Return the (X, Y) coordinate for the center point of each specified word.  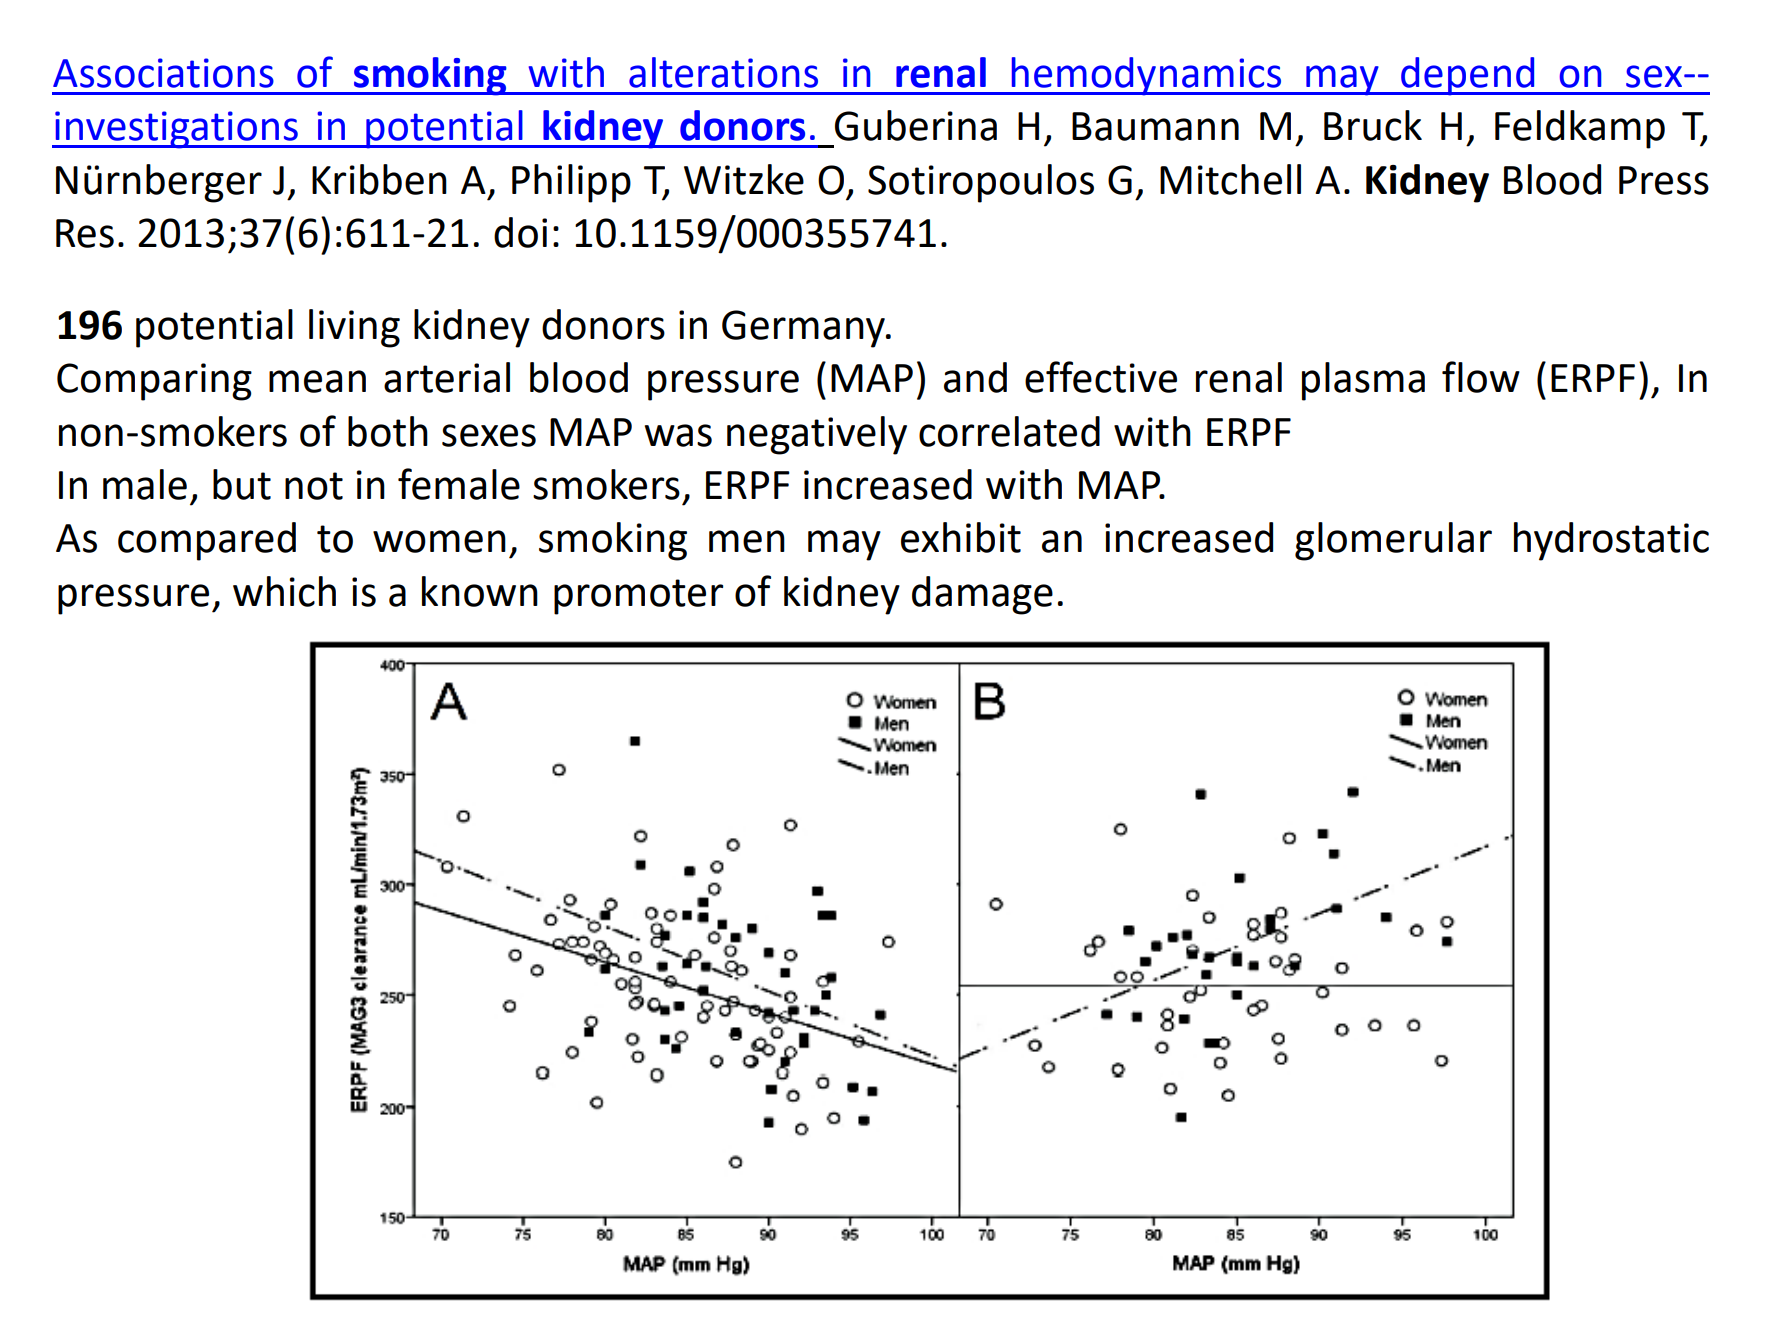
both (388, 431)
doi (520, 232)
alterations (723, 72)
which (284, 591)
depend (1468, 76)
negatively (817, 435)
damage (982, 595)
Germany (804, 329)
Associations (163, 73)
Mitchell (1230, 179)
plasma (1363, 381)
